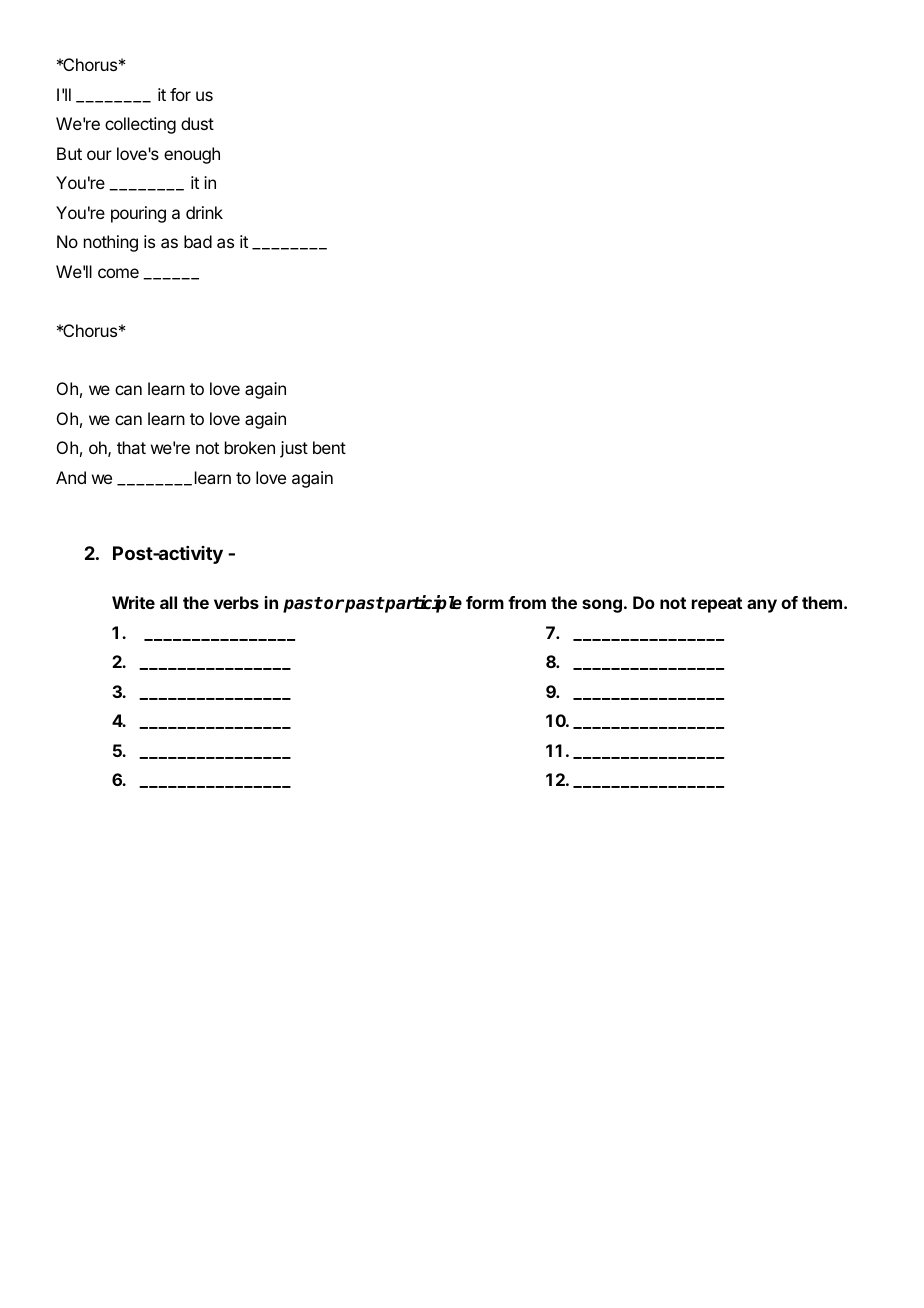 Image resolution: width=924 pixels, height=1308 pixels. I want to click on repeat, so click(717, 605).
